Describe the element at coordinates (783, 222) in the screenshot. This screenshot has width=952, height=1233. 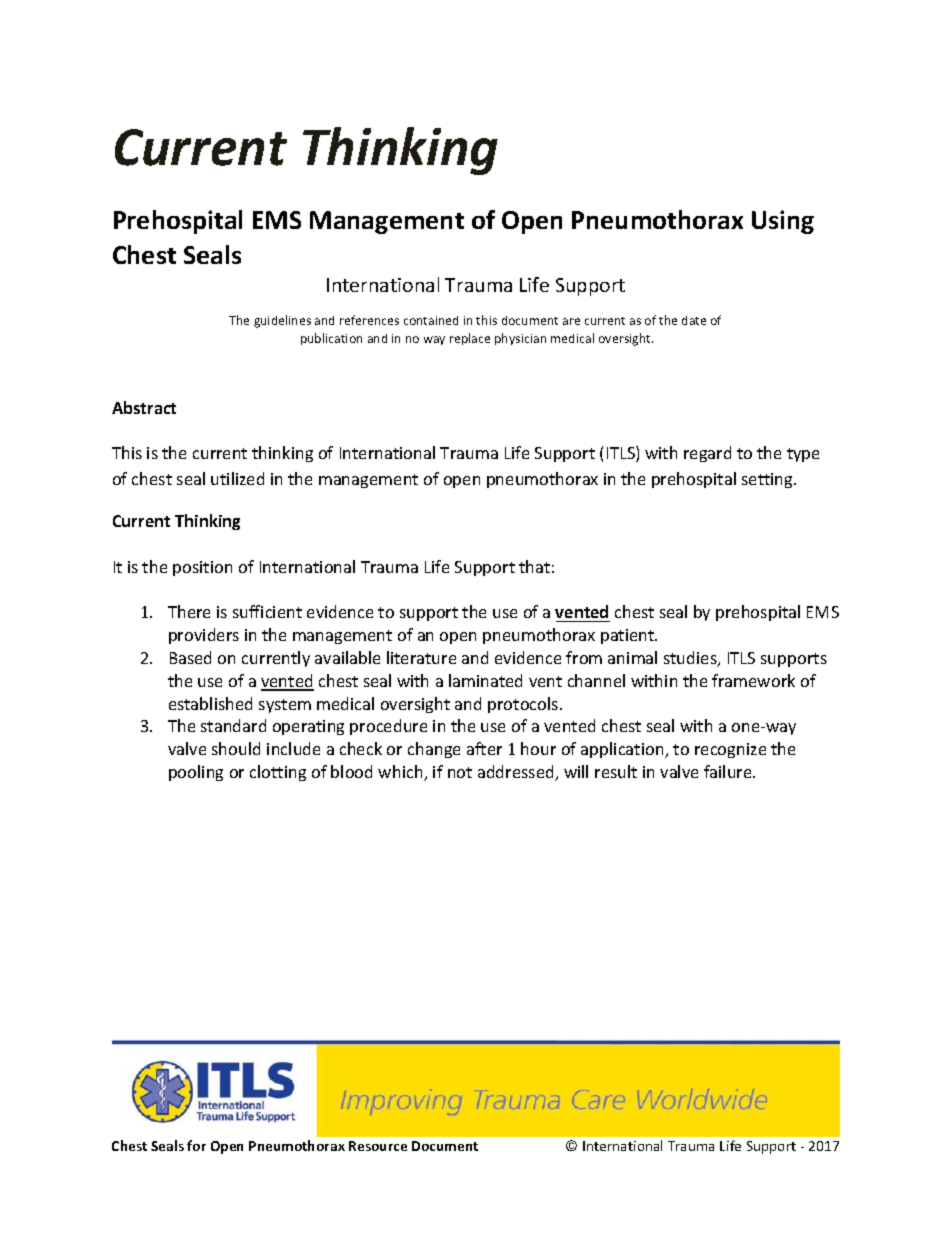
I see `Using` at that location.
